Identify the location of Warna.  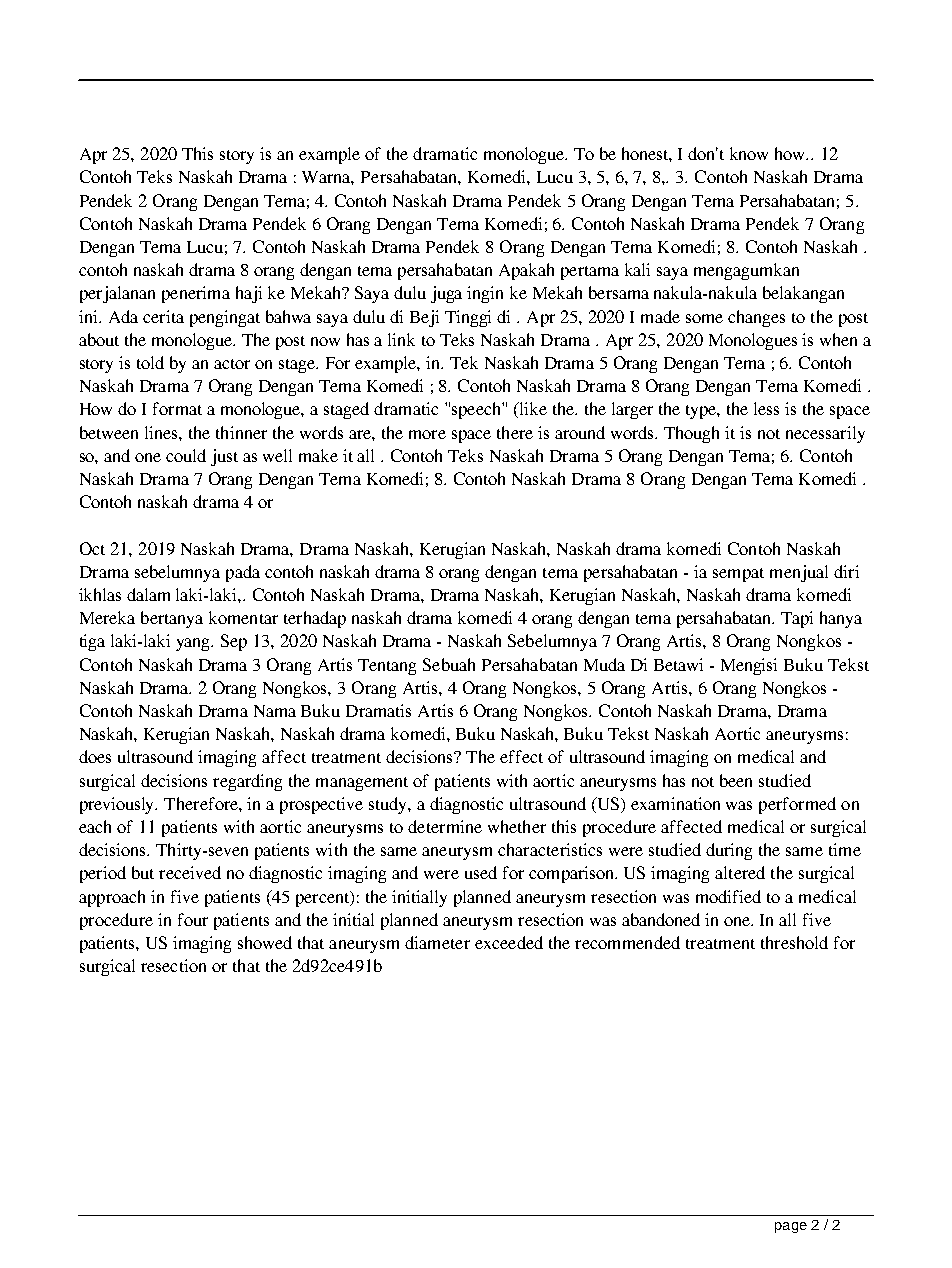
(328, 178).
